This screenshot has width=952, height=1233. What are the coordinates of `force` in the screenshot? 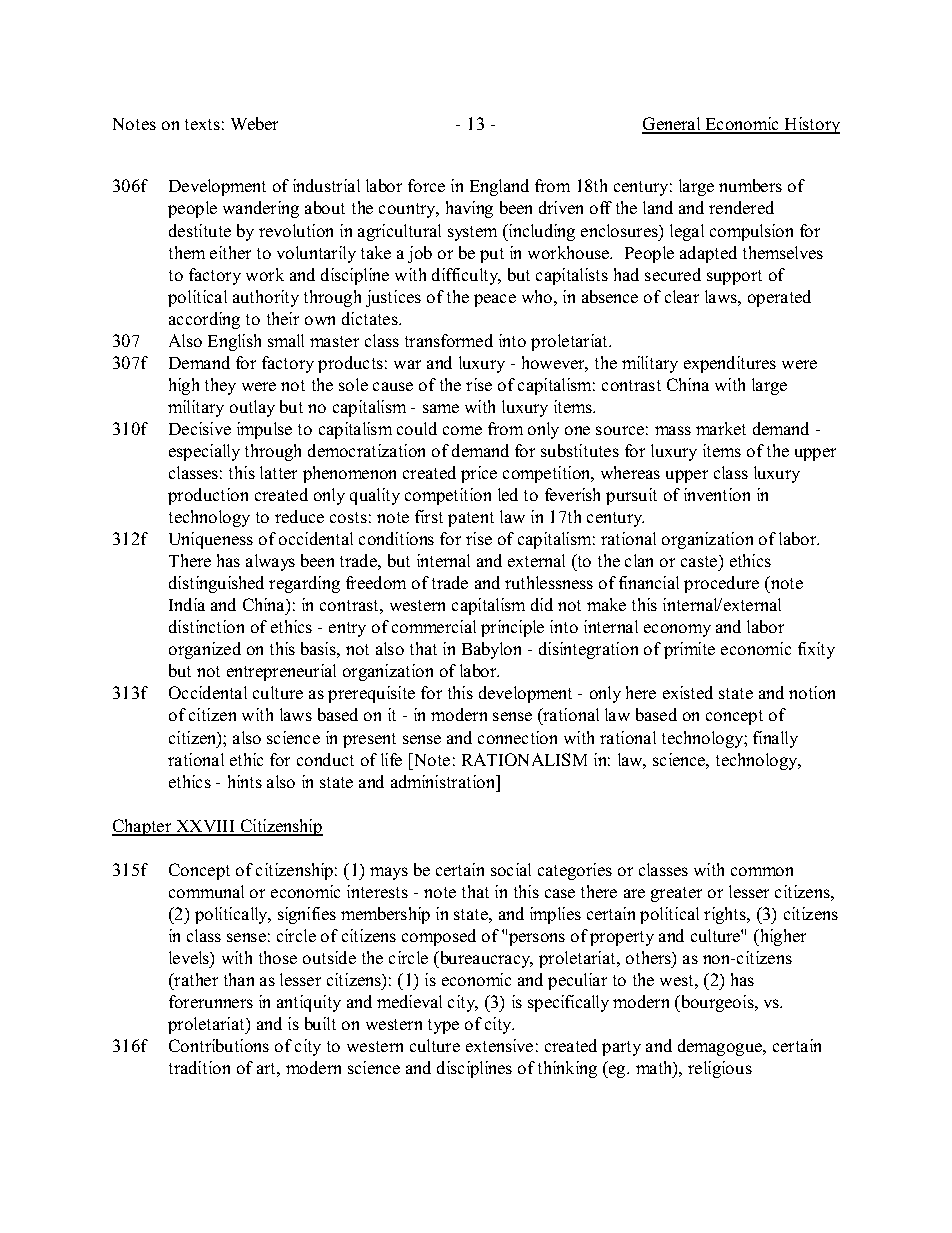 It's located at (426, 185).
